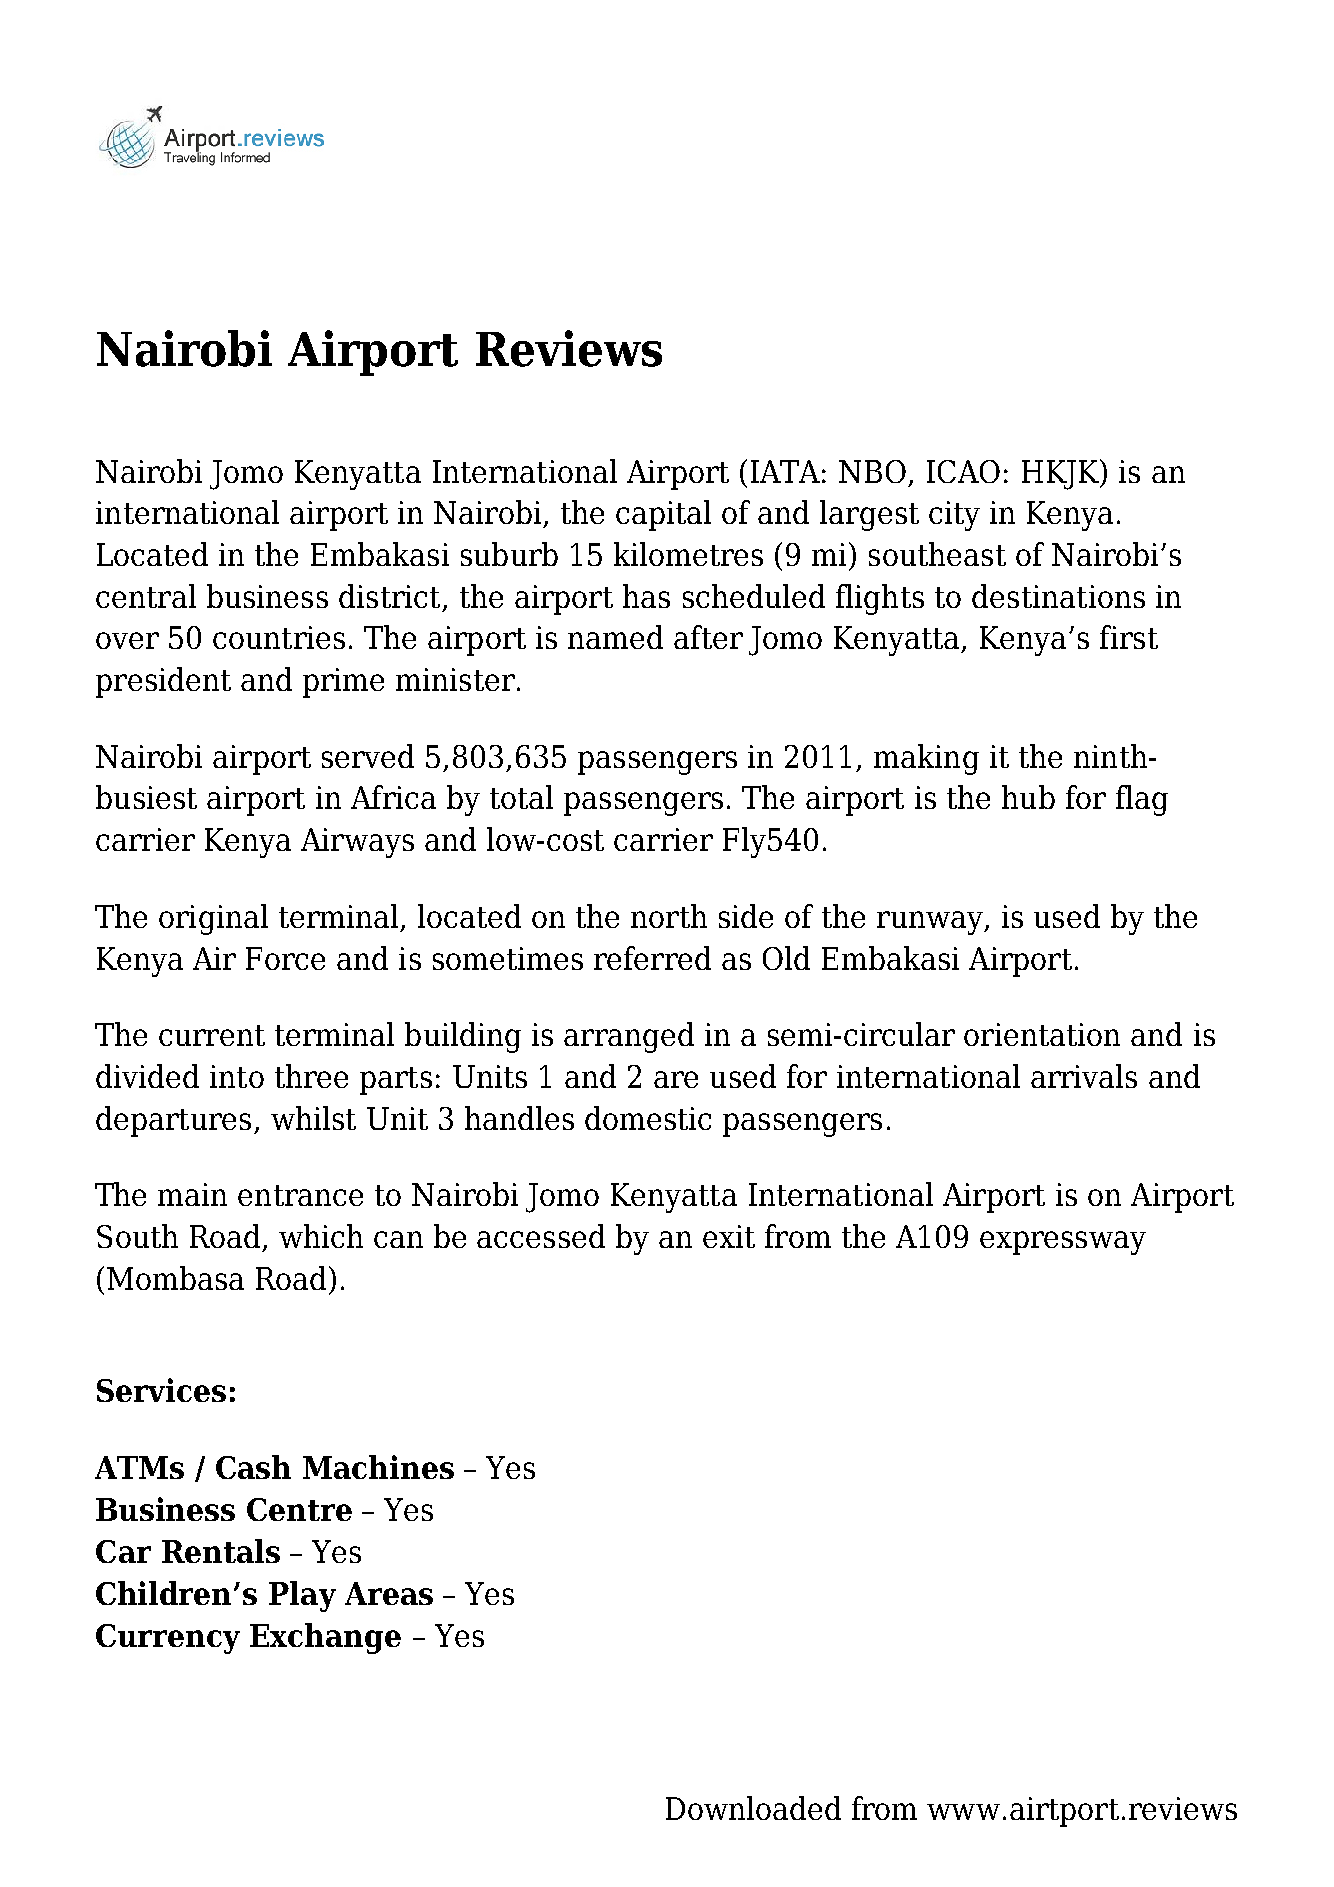 This screenshot has height=1887, width=1334. Describe the element at coordinates (325, 1638) in the screenshot. I see `Exchange` at that location.
